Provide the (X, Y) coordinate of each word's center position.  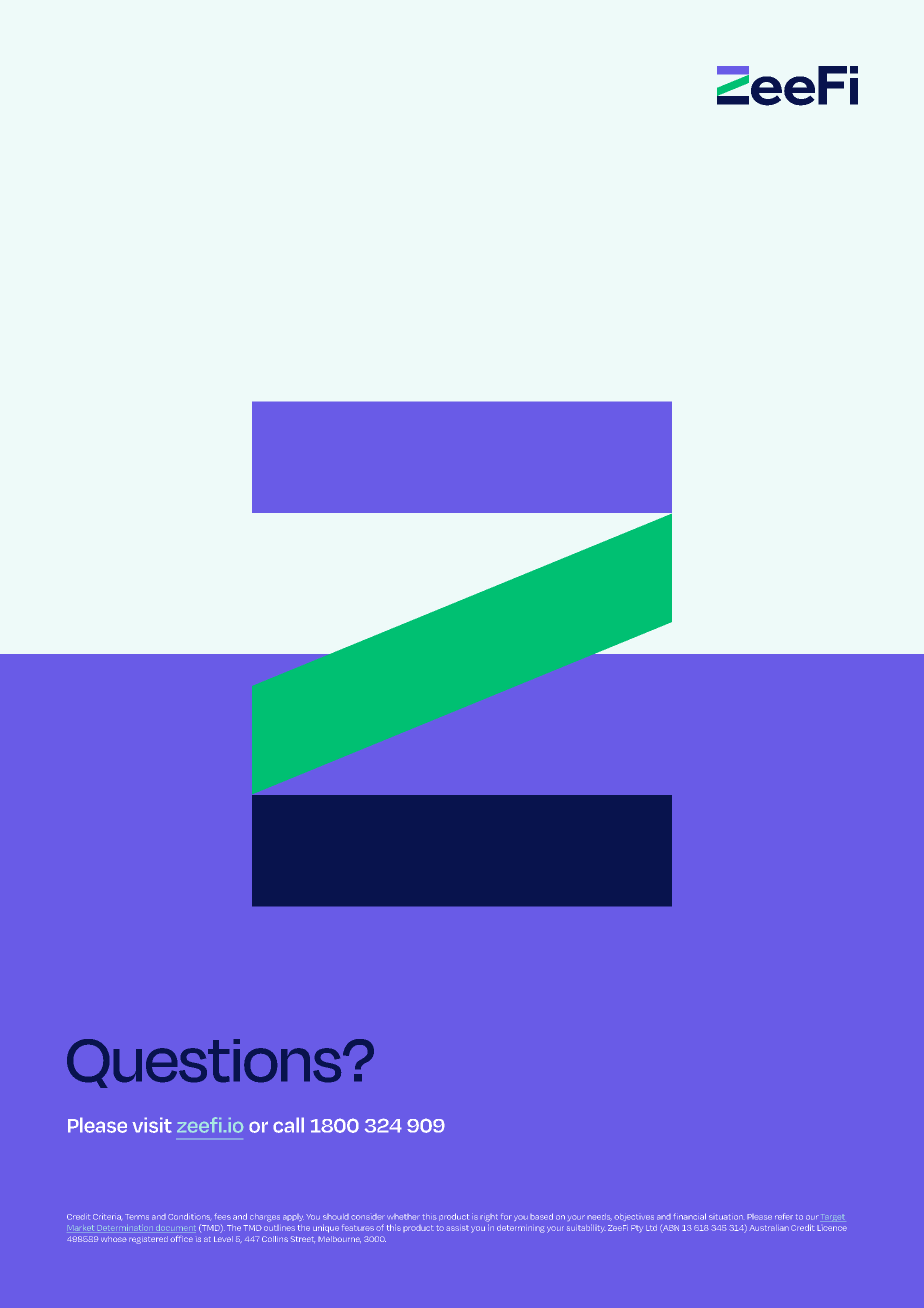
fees (222, 1216)
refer (784, 1216)
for (506, 1216)
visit (152, 1125)
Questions (205, 1063)
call (288, 1125)
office (181, 1238)
